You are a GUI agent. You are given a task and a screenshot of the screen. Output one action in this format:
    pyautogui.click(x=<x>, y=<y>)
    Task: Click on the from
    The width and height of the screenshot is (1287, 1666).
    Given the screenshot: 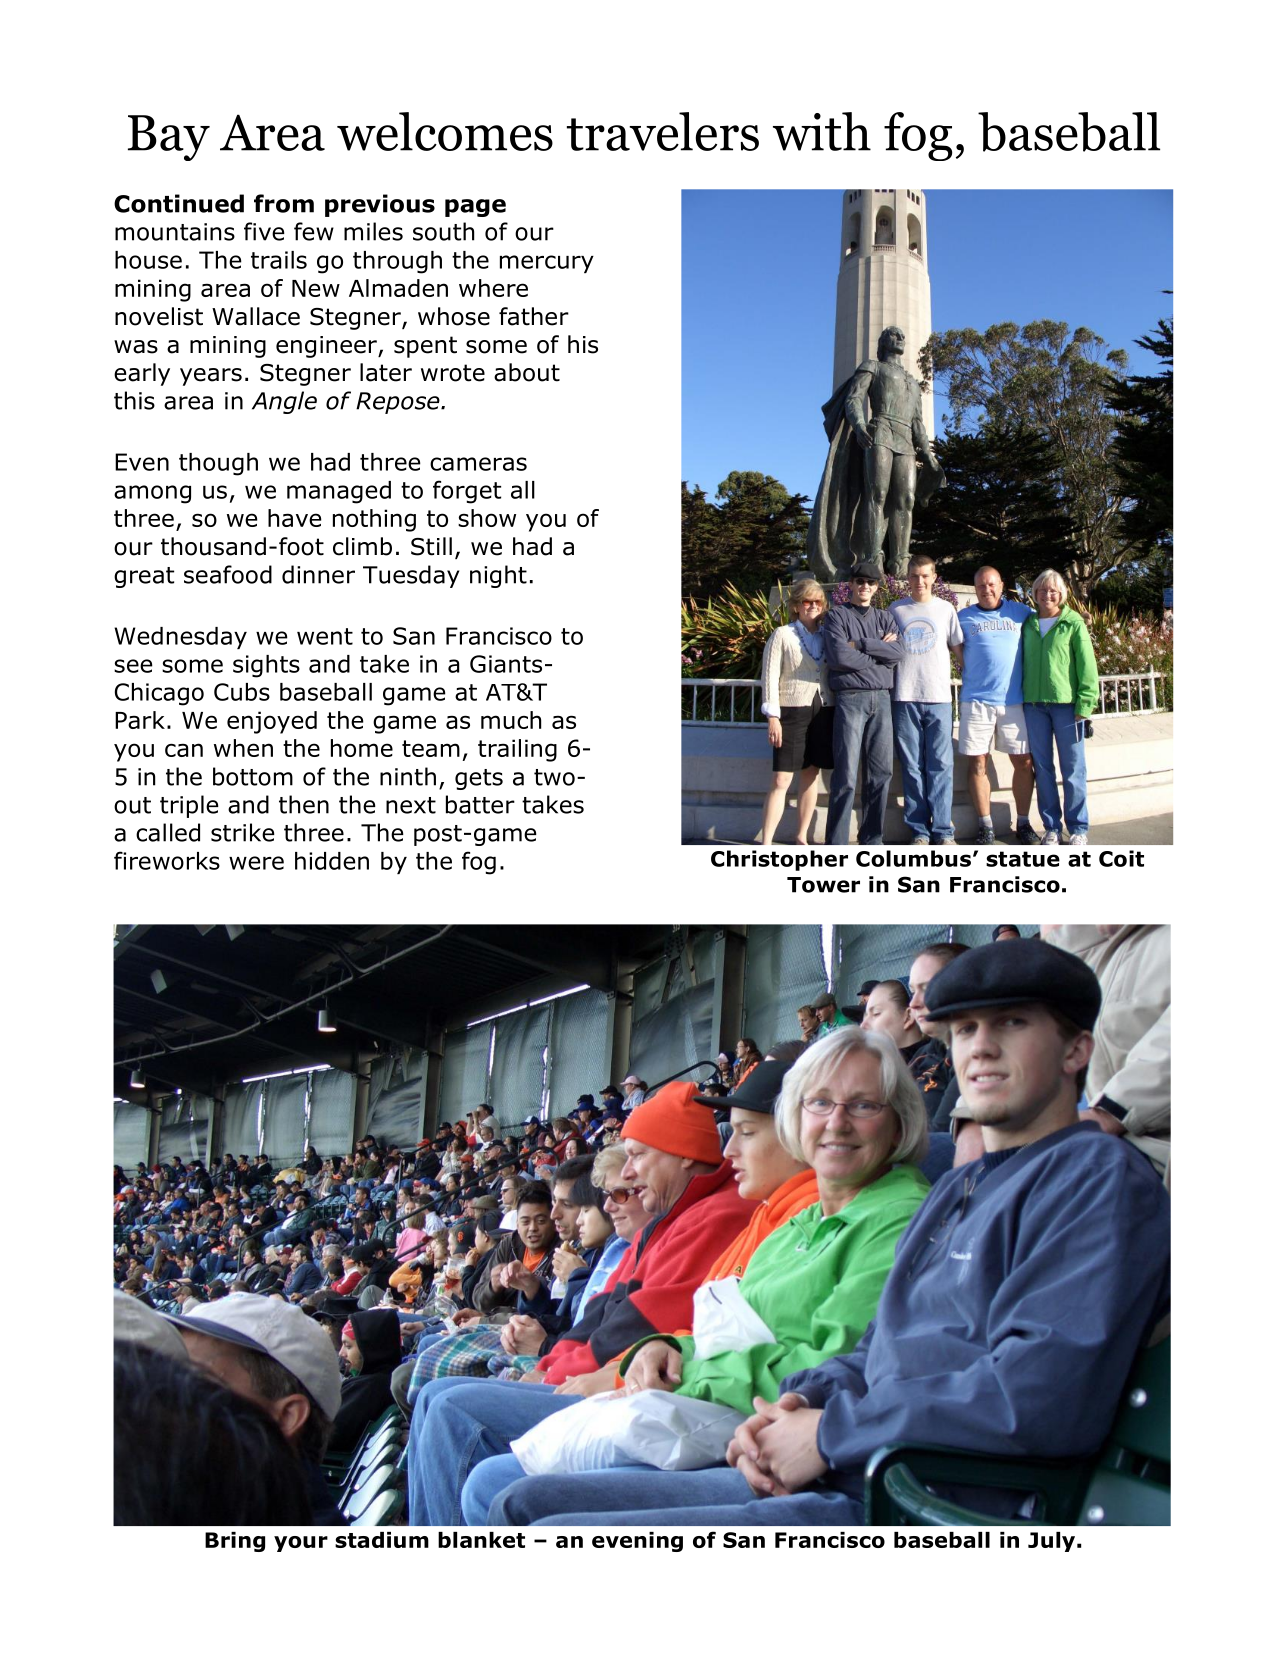 What is the action you would take?
    pyautogui.click(x=284, y=203)
